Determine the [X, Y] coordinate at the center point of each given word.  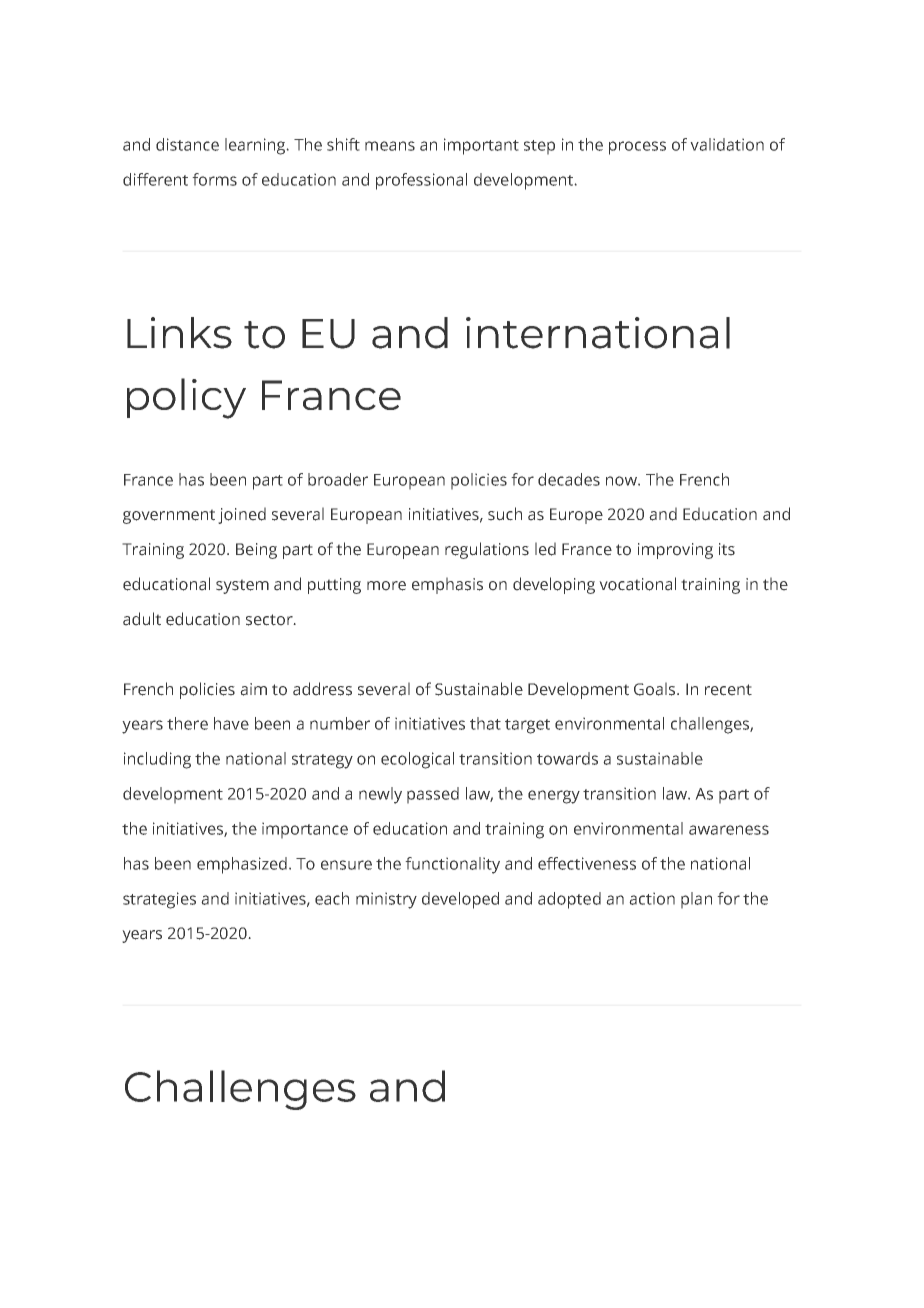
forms [214, 179]
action [652, 898]
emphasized [242, 865]
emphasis [447, 585]
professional [421, 181]
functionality [452, 865]
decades [569, 479]
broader [338, 479]
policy [186, 398]
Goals [656, 689]
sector [270, 620]
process [637, 148]
